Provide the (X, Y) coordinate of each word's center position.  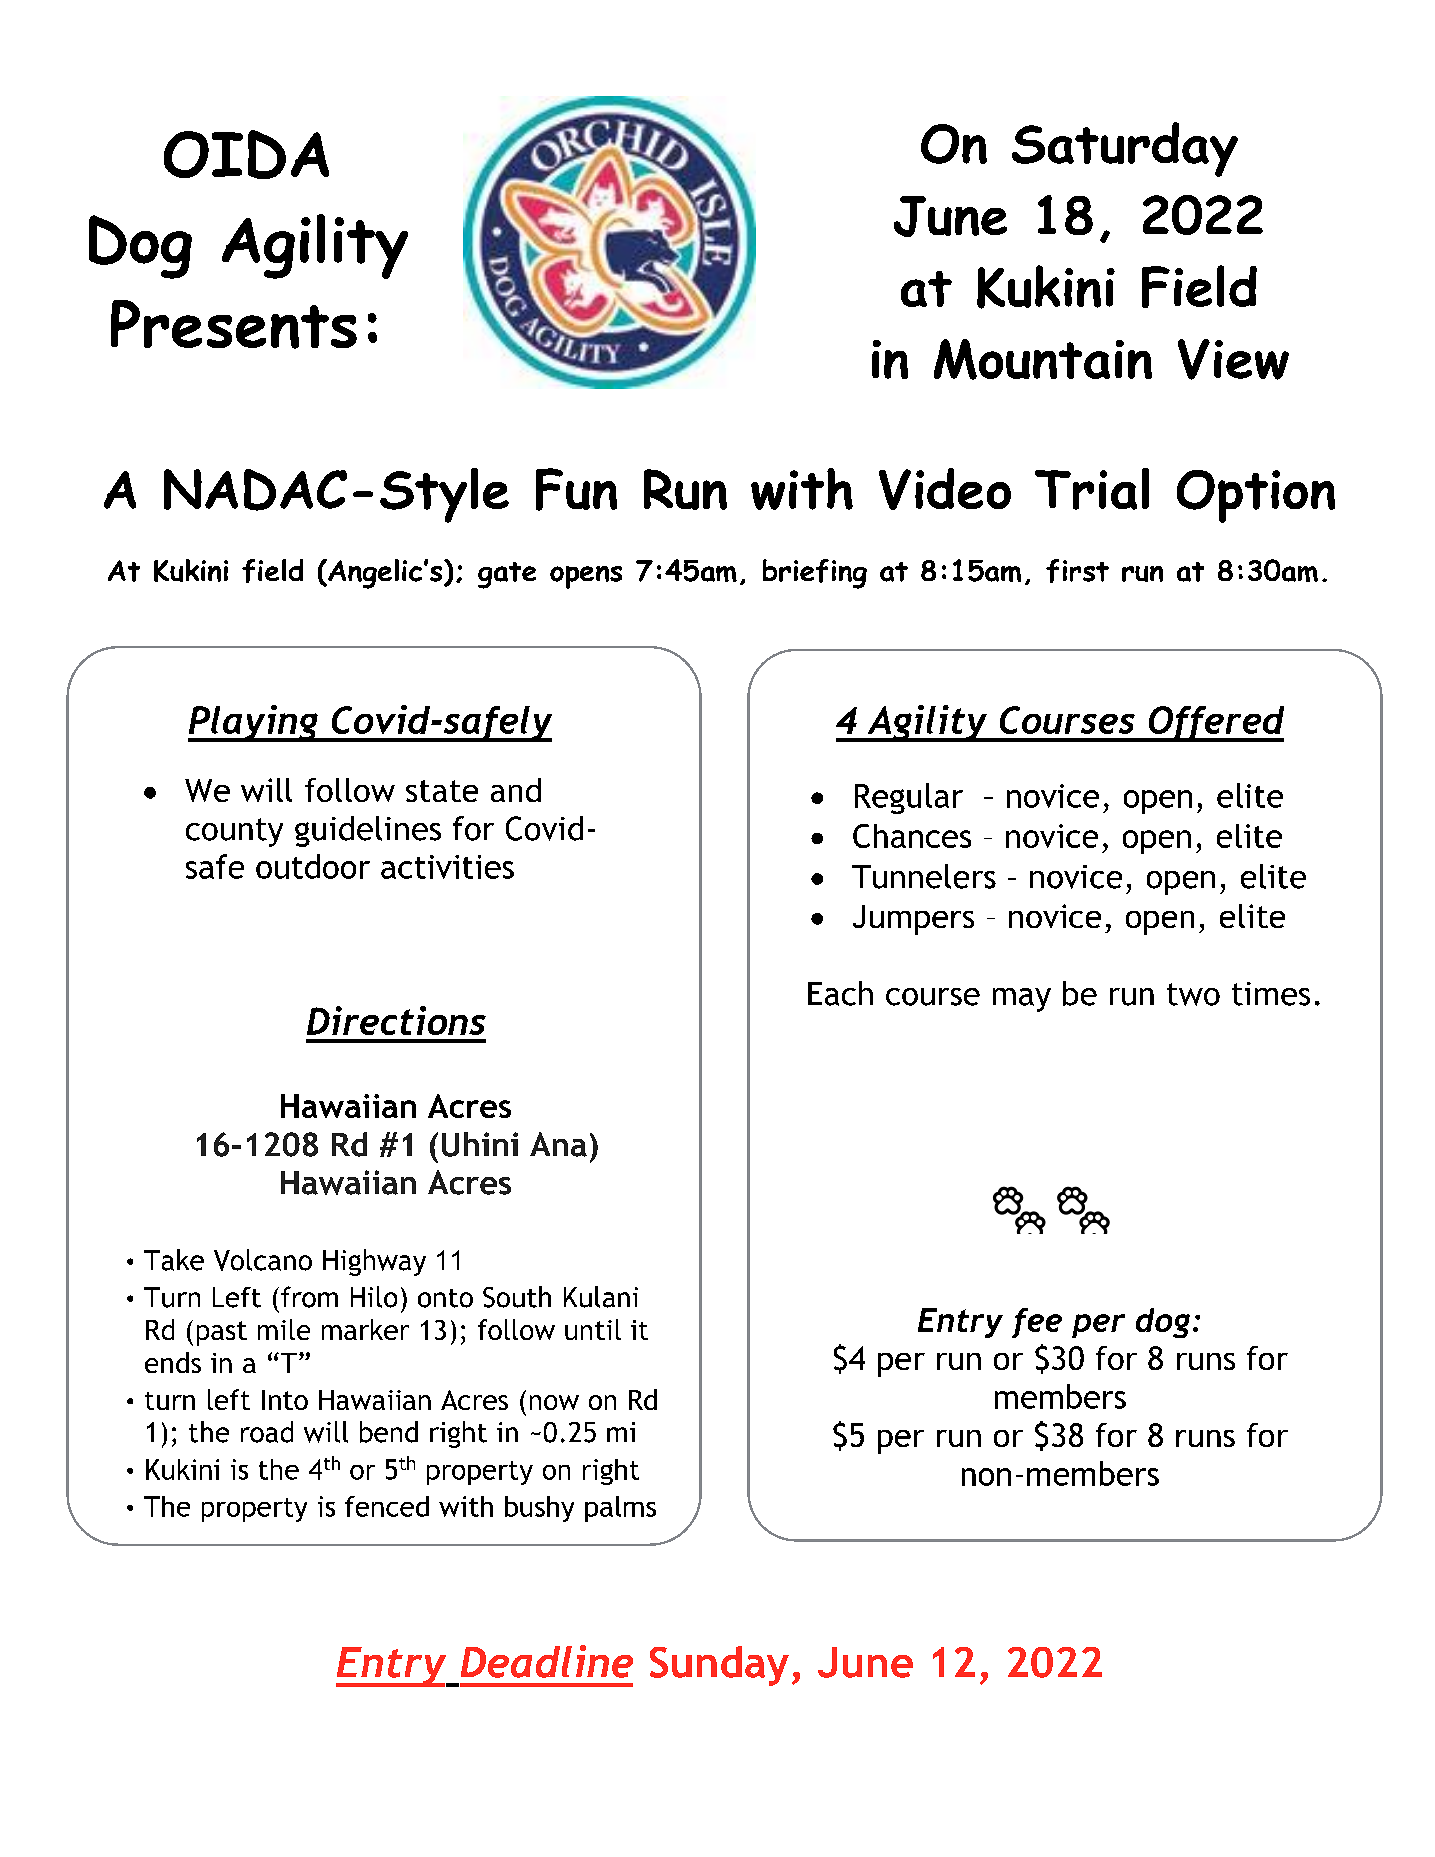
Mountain (1043, 359)
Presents (234, 324)
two (1193, 994)
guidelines (368, 831)
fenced (387, 1506)
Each (840, 993)
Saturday (1125, 149)
